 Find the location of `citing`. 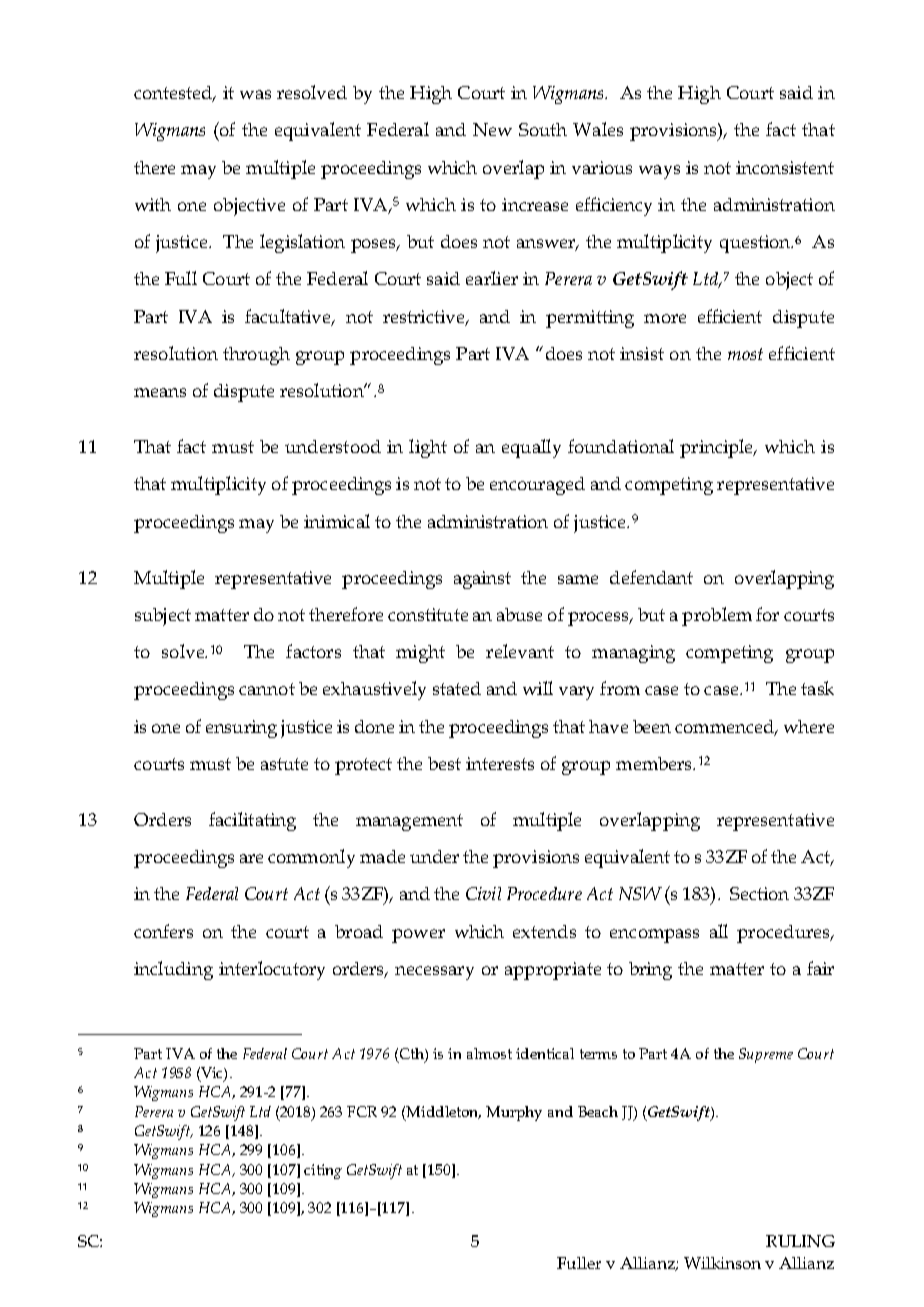

citing is located at coordinates (323, 1171).
